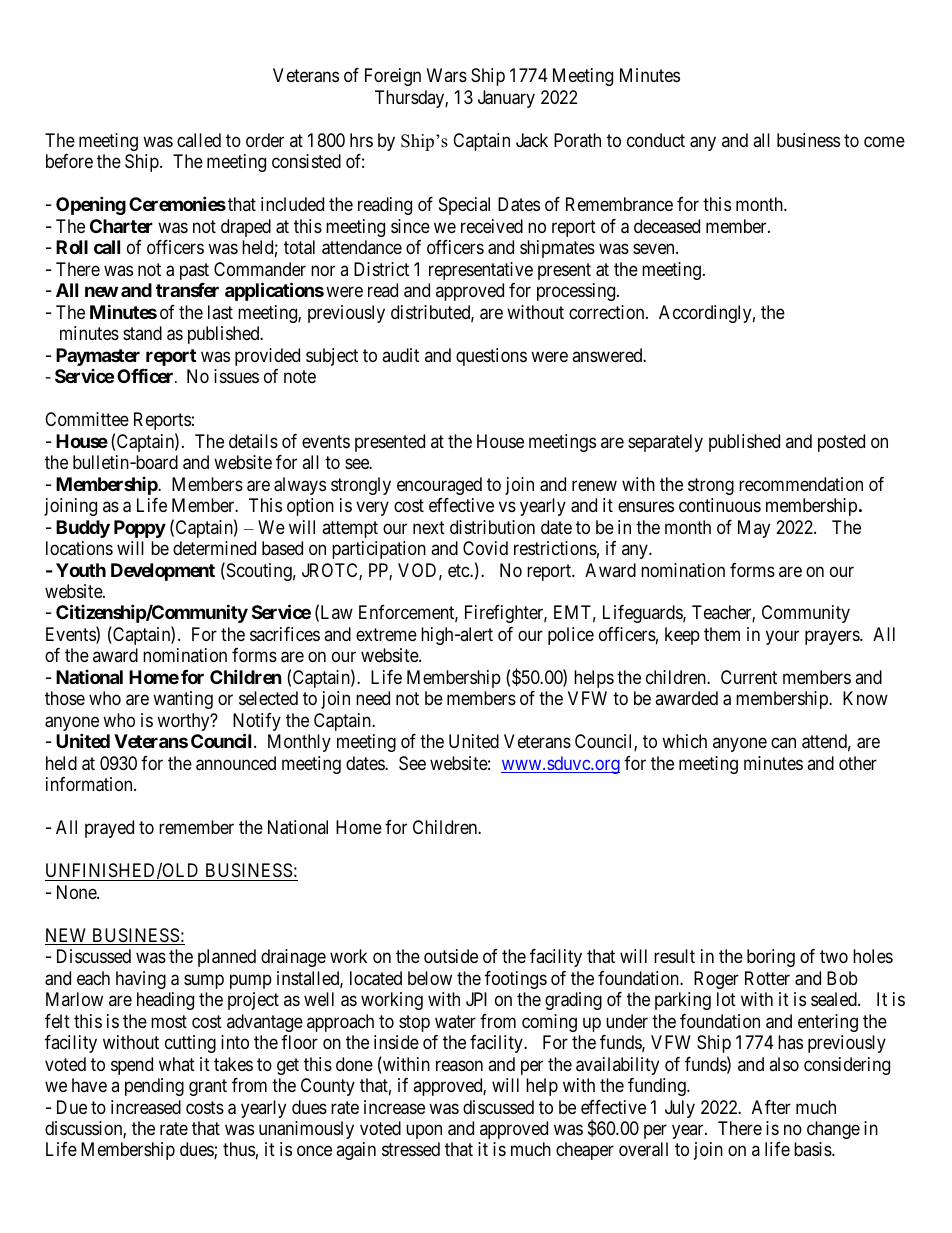 Image resolution: width=952 pixels, height=1233 pixels. I want to click on information, so click(90, 784).
